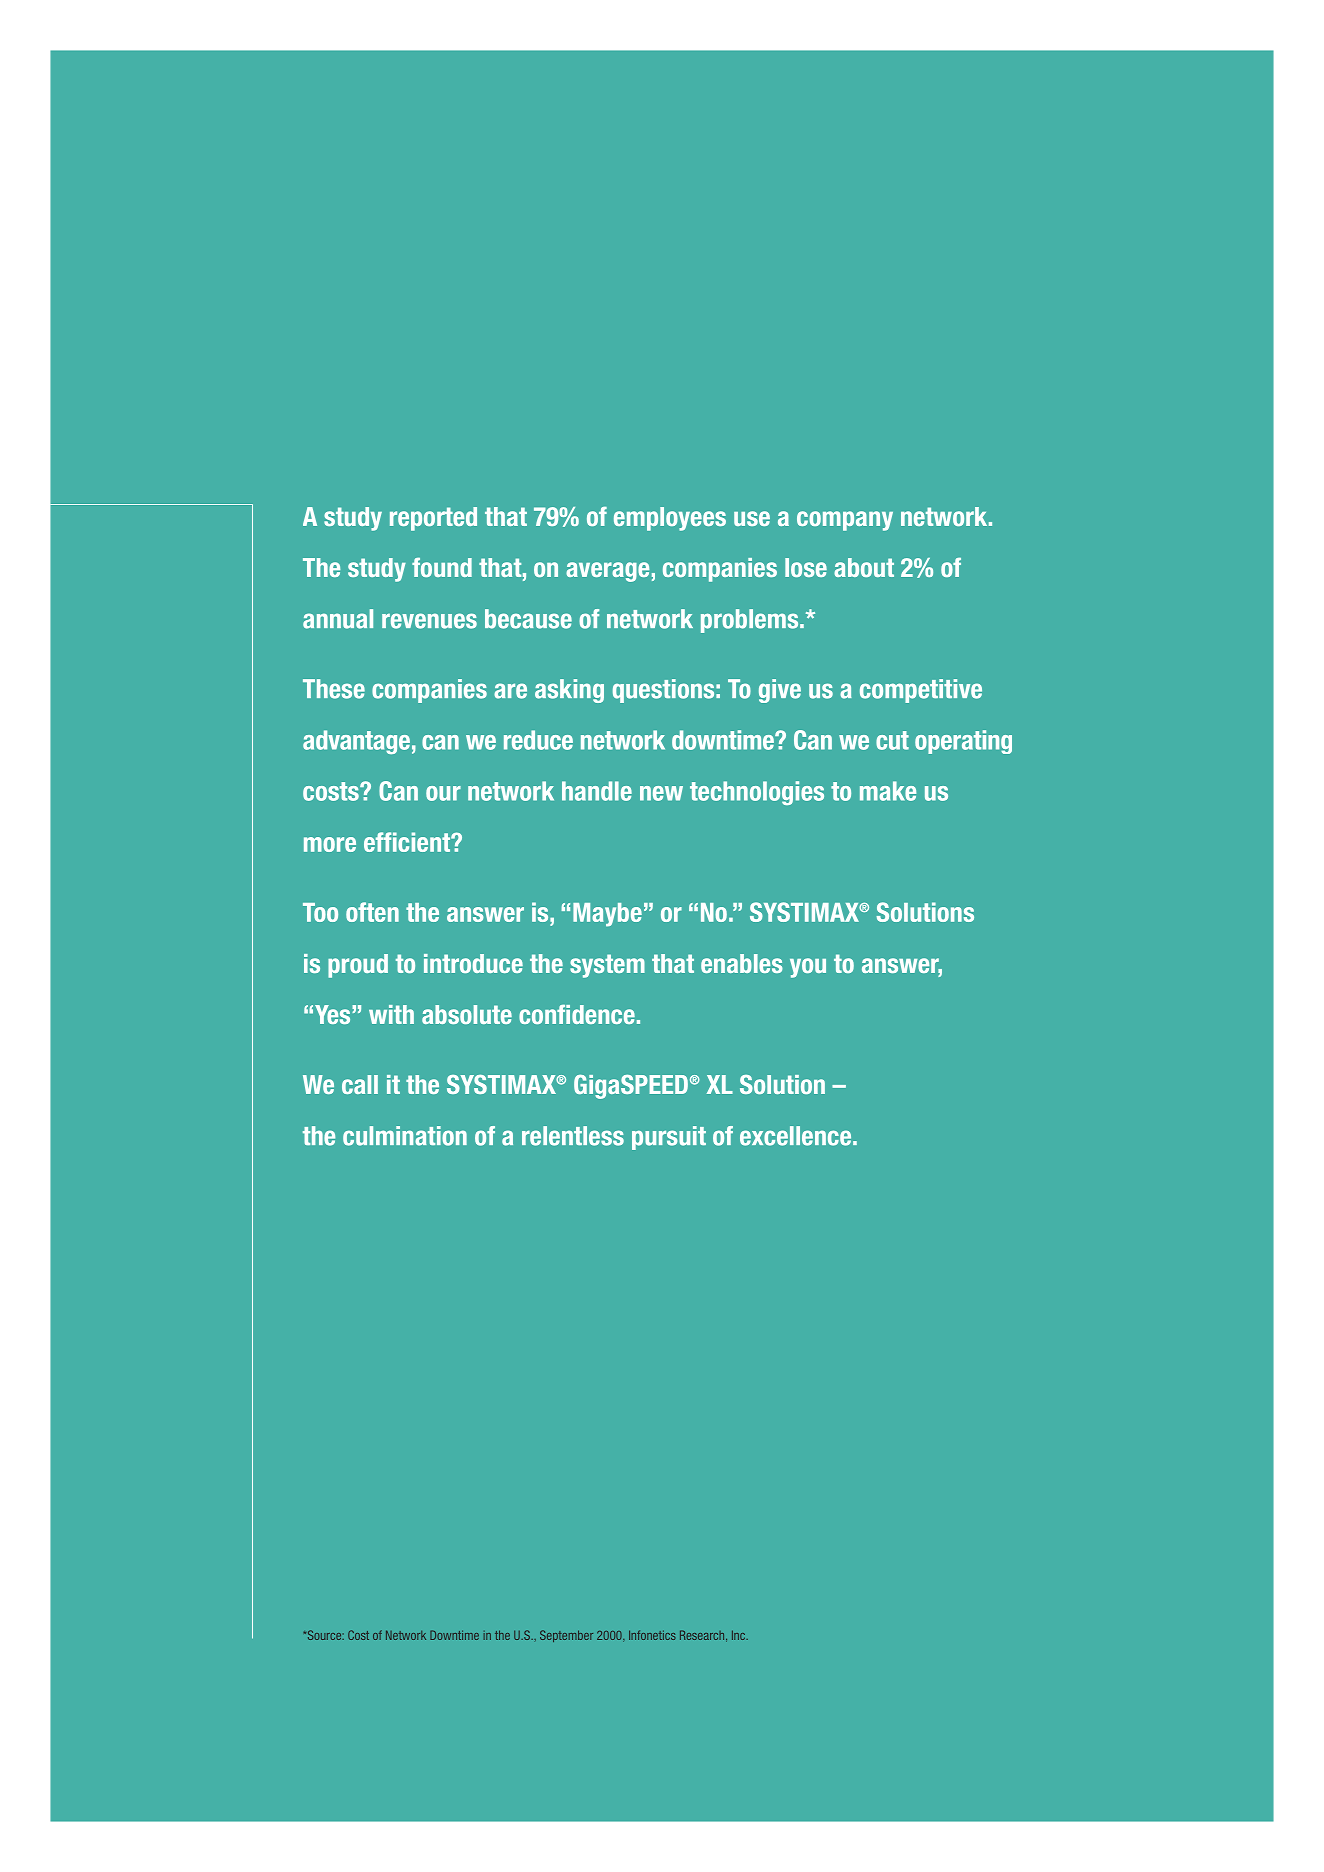  Describe the element at coordinates (742, 963) in the screenshot. I see `enables` at that location.
